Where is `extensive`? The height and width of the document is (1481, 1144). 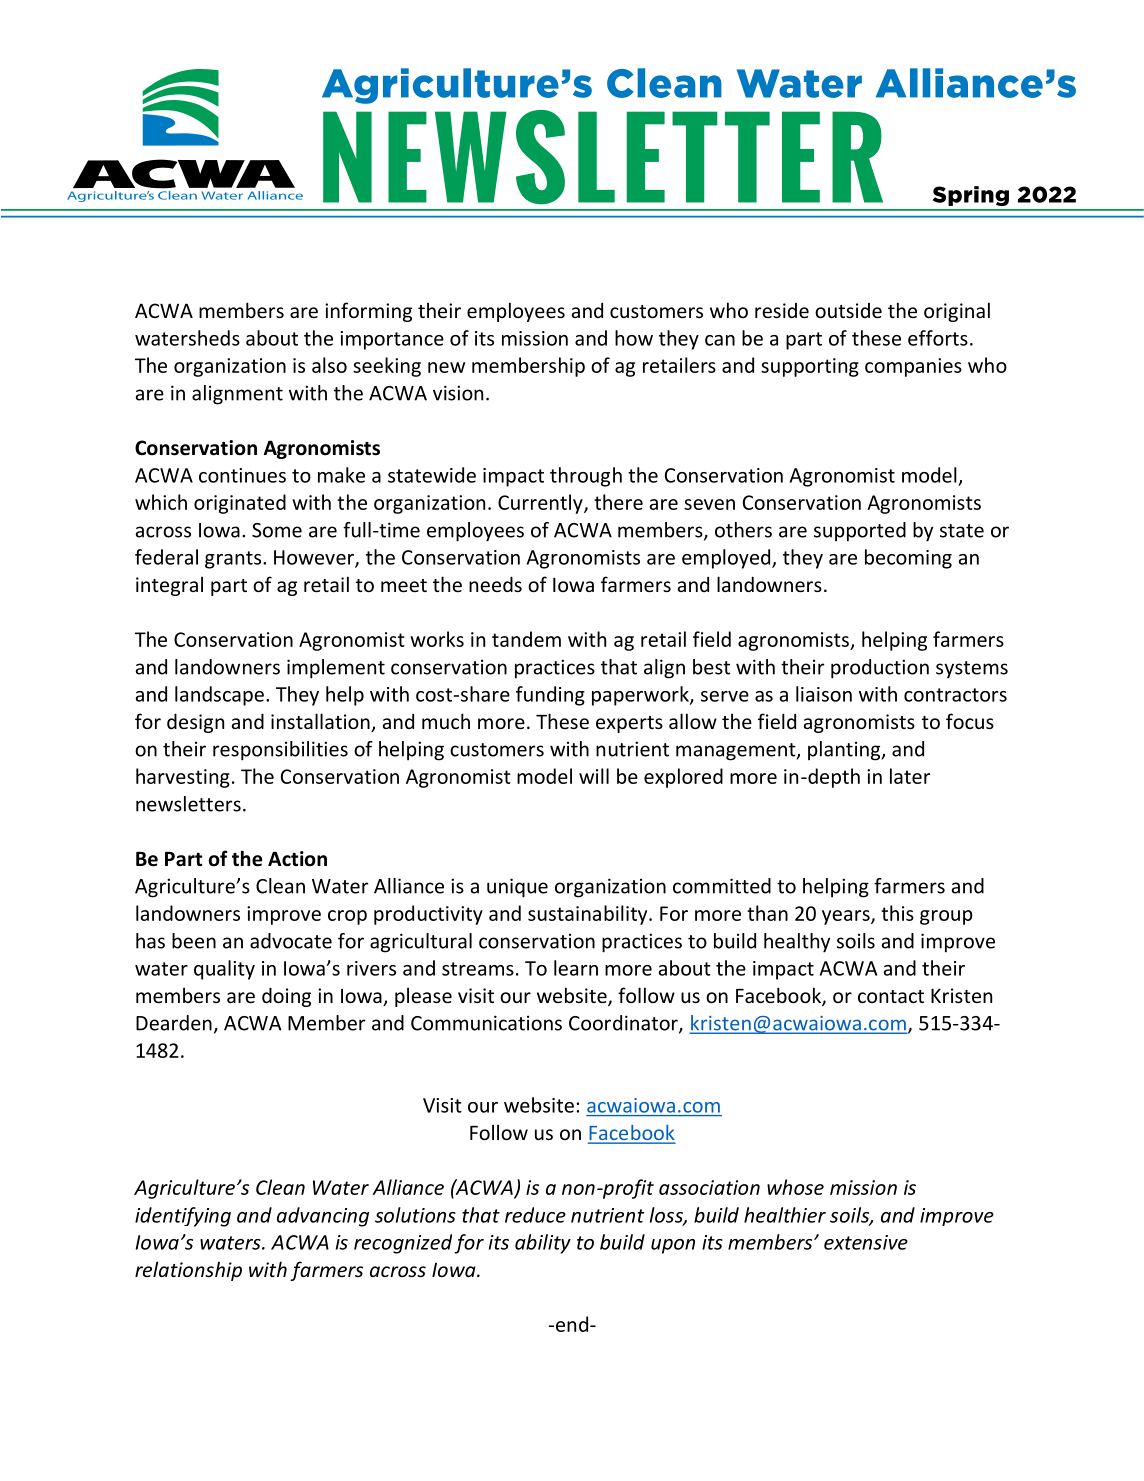
extensive is located at coordinates (866, 1242).
